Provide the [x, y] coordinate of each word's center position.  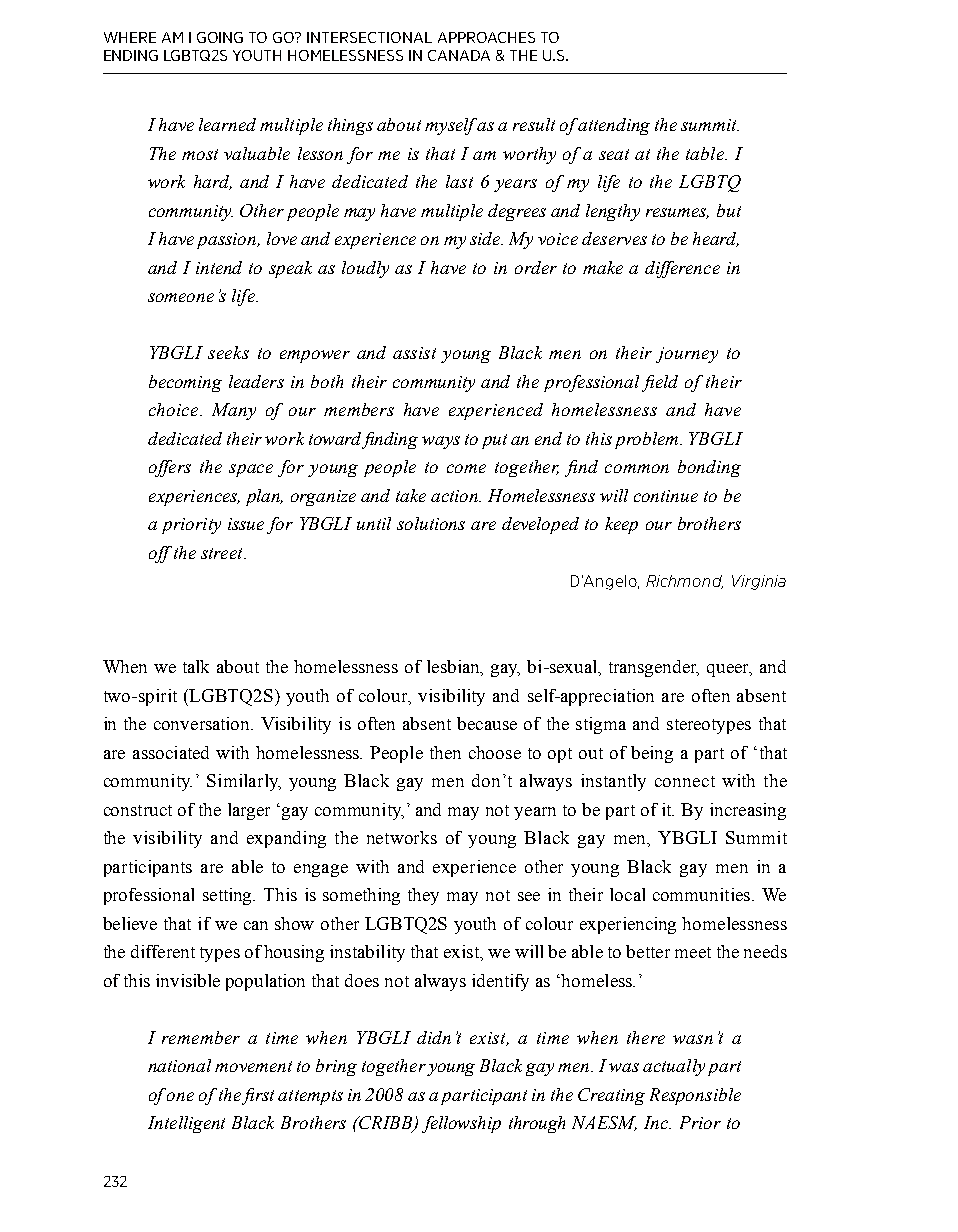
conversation [203, 723]
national [179, 1065]
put [494, 441]
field [660, 383]
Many [234, 411]
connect [685, 781]
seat [614, 154]
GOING [220, 37]
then [445, 752]
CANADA [459, 55]
